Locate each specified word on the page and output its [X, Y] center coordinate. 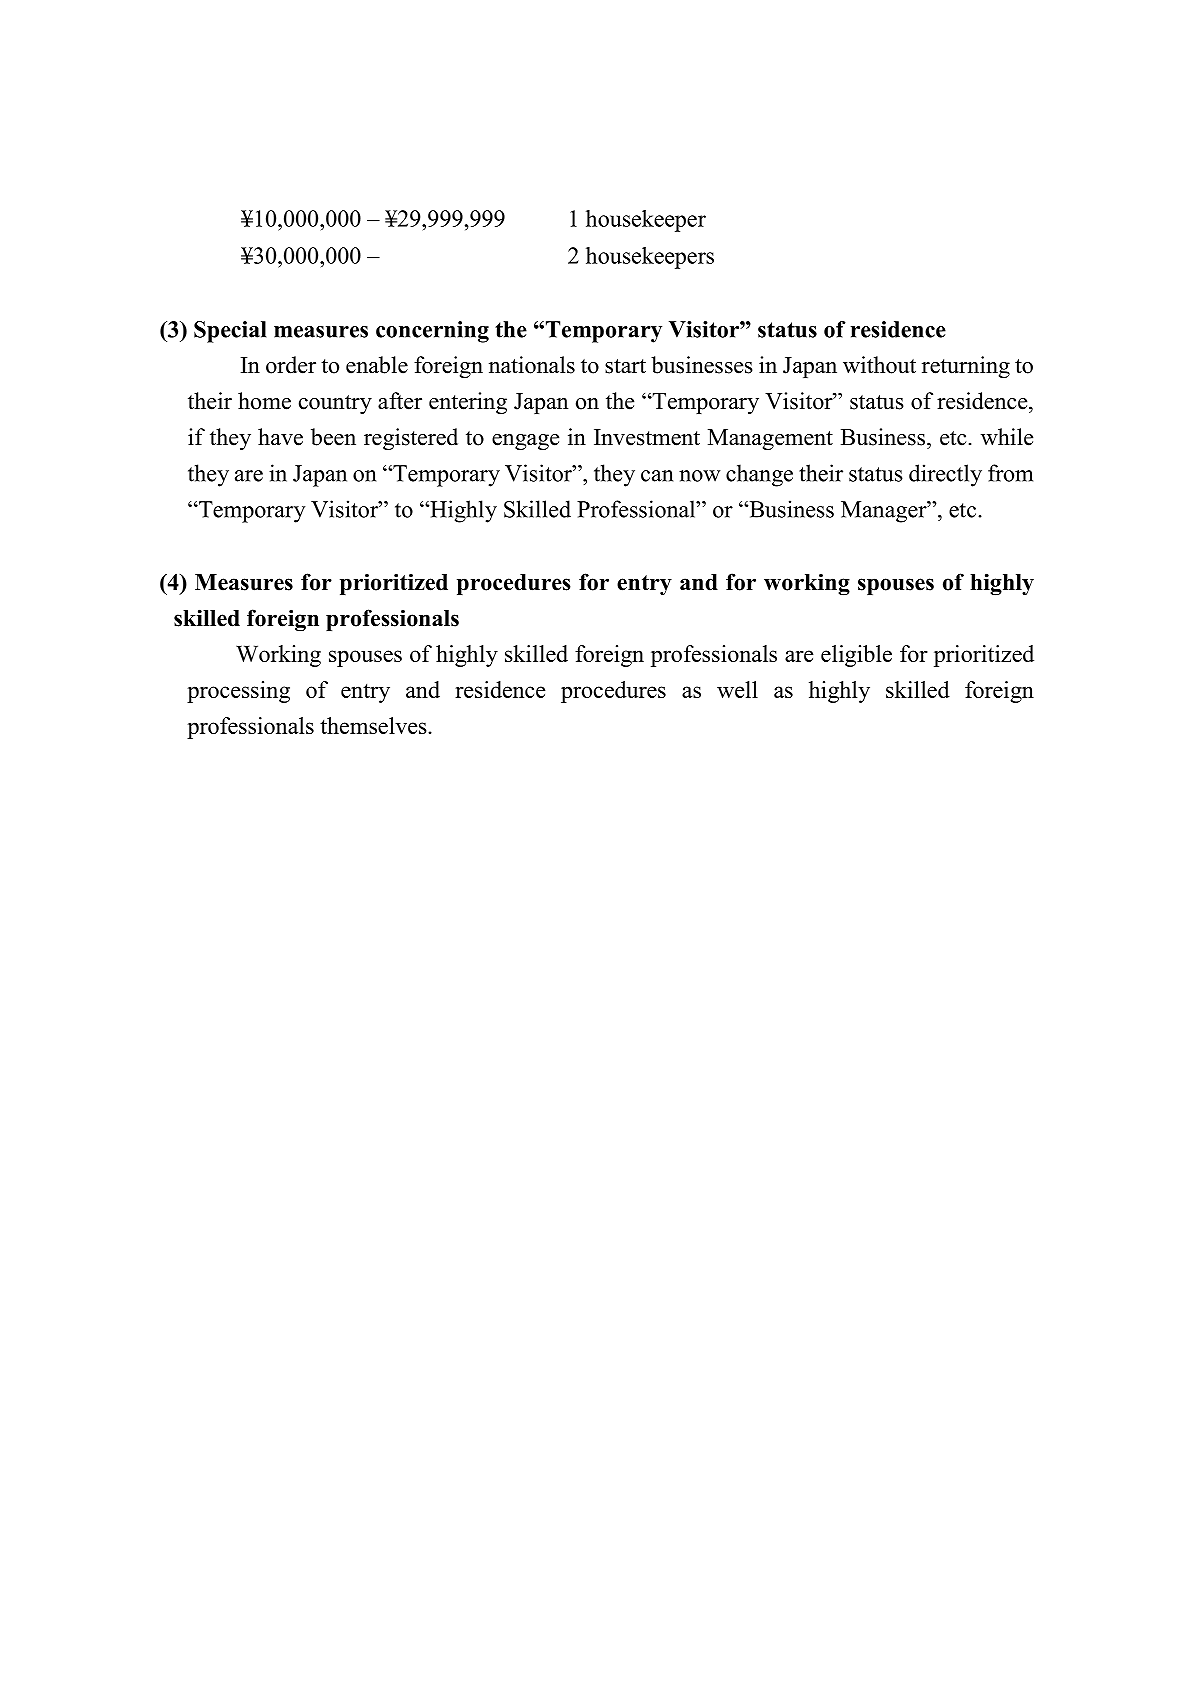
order [291, 365]
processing [238, 692]
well [737, 689]
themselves [374, 725]
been [333, 437]
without [879, 365]
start [625, 366]
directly [945, 475]
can [657, 476]
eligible [856, 656]
